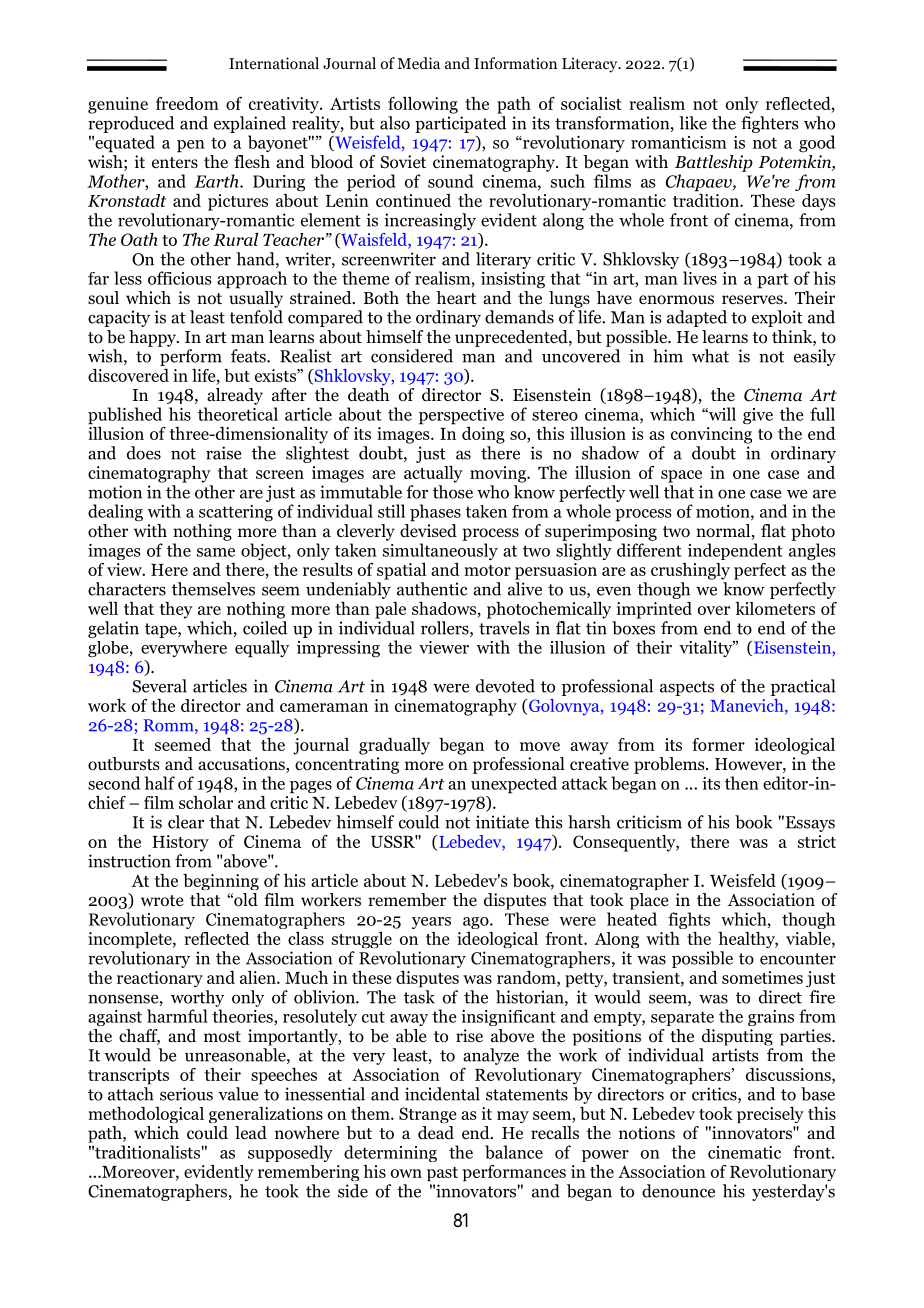 The width and height of the page is (924, 1308). Describe the element at coordinates (689, 920) in the page. I see `fights` at that location.
